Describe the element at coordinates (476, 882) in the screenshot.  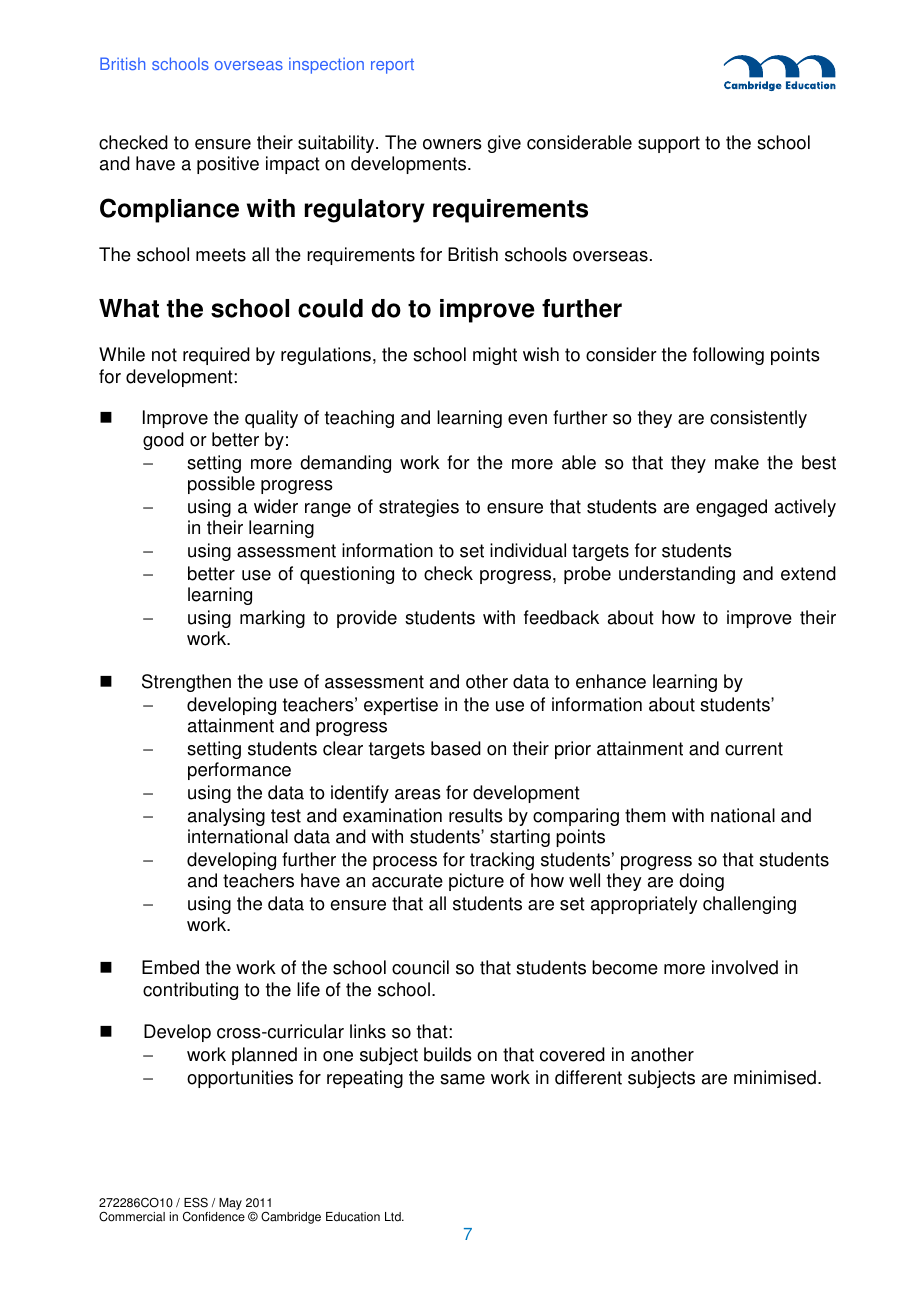
I see `picture` at that location.
